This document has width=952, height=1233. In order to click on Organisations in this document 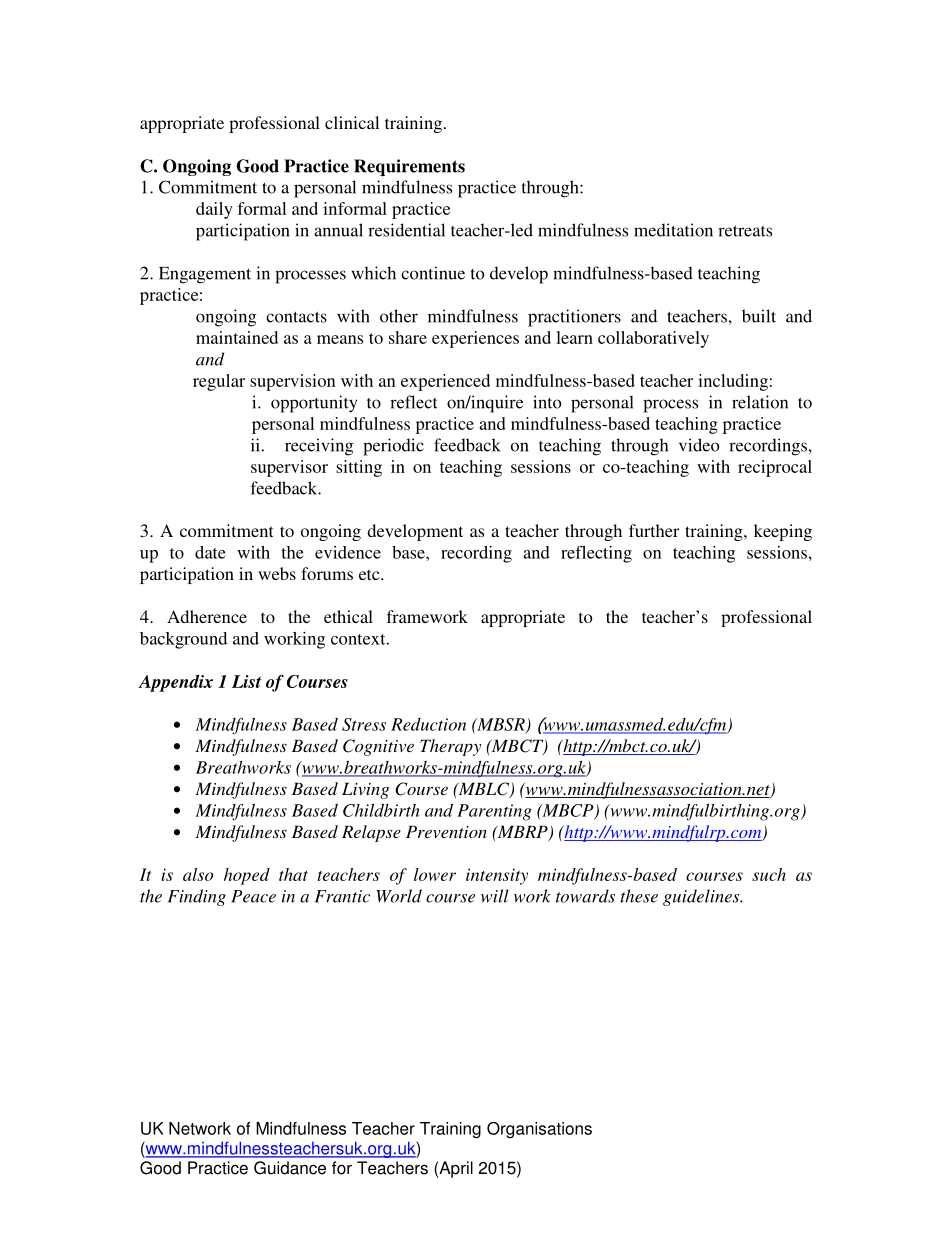, I will do `click(539, 1130)`.
